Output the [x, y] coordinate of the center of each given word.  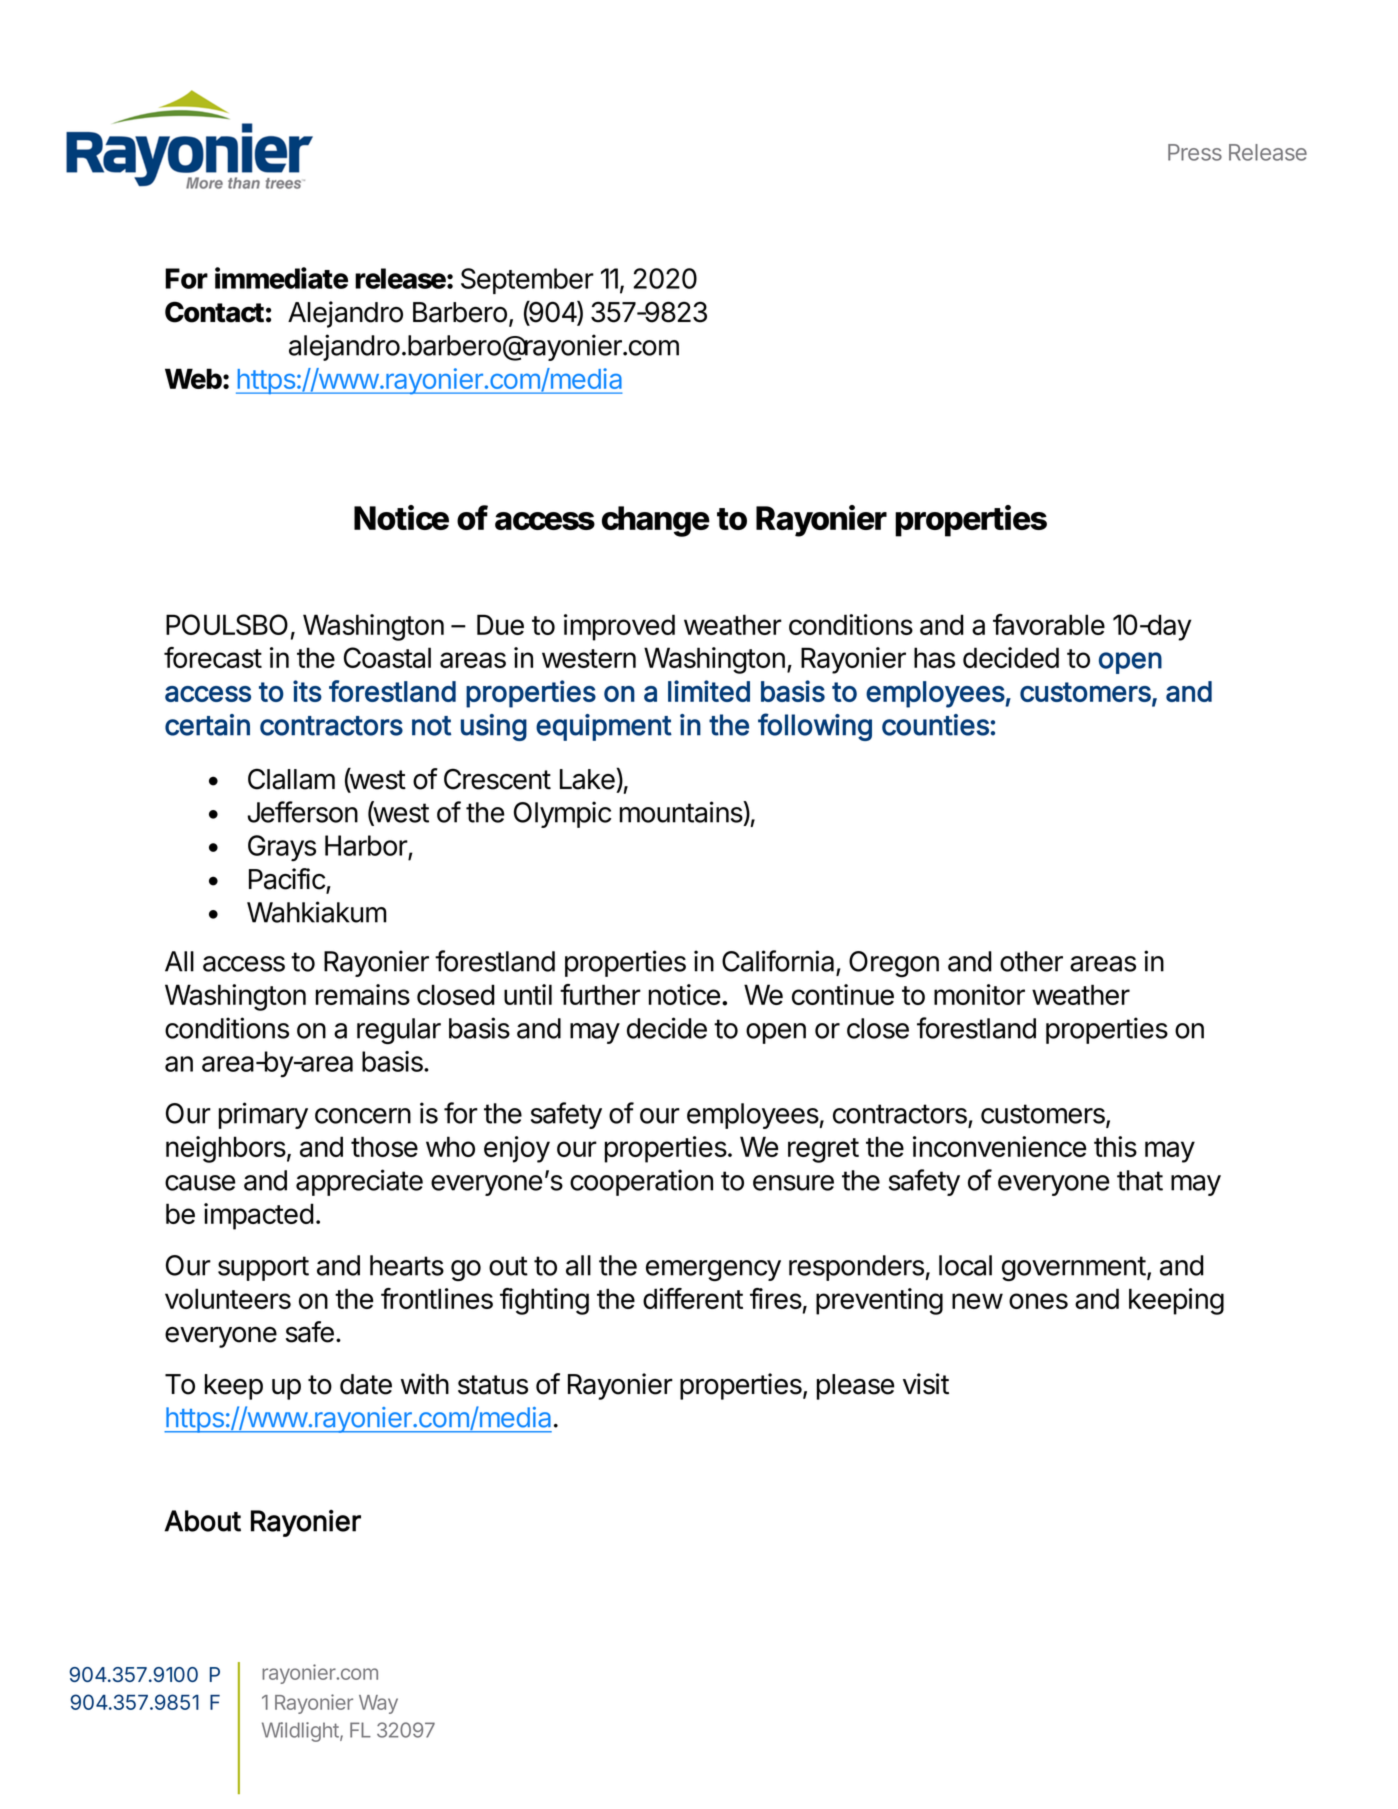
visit [926, 1384]
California [778, 961]
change [656, 521]
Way [378, 1704]
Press [1195, 152]
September [527, 281]
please [855, 1387]
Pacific [287, 879]
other [1031, 961]
